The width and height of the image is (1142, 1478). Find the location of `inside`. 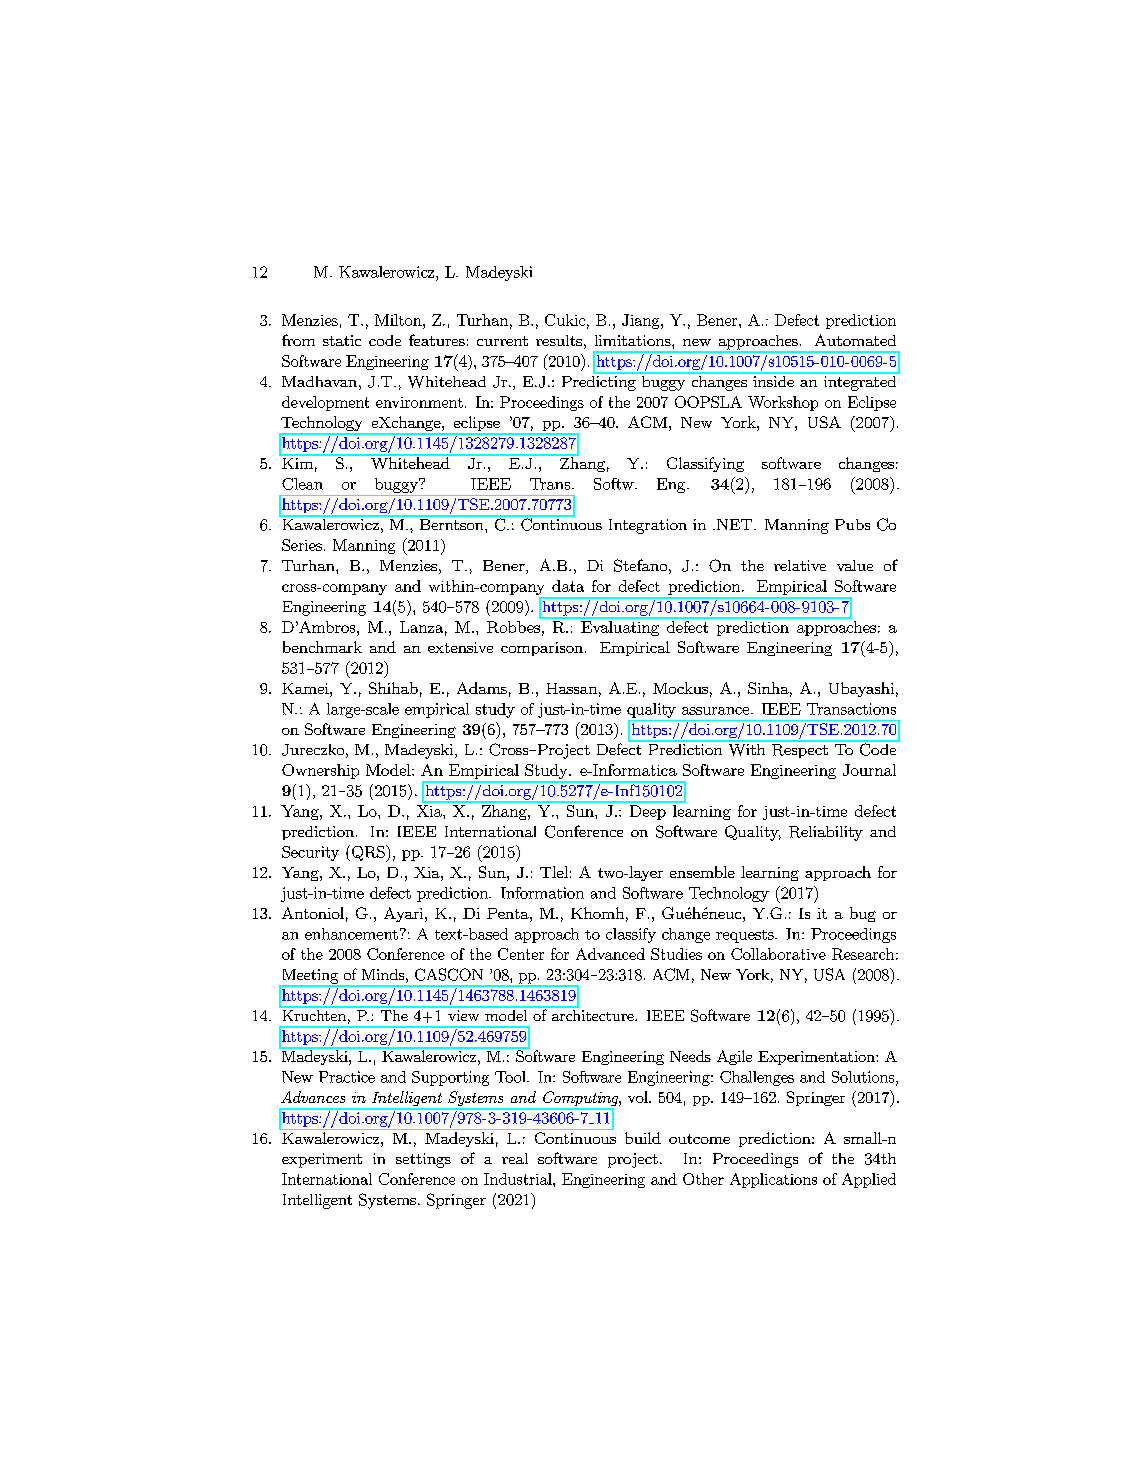

inside is located at coordinates (773, 380).
